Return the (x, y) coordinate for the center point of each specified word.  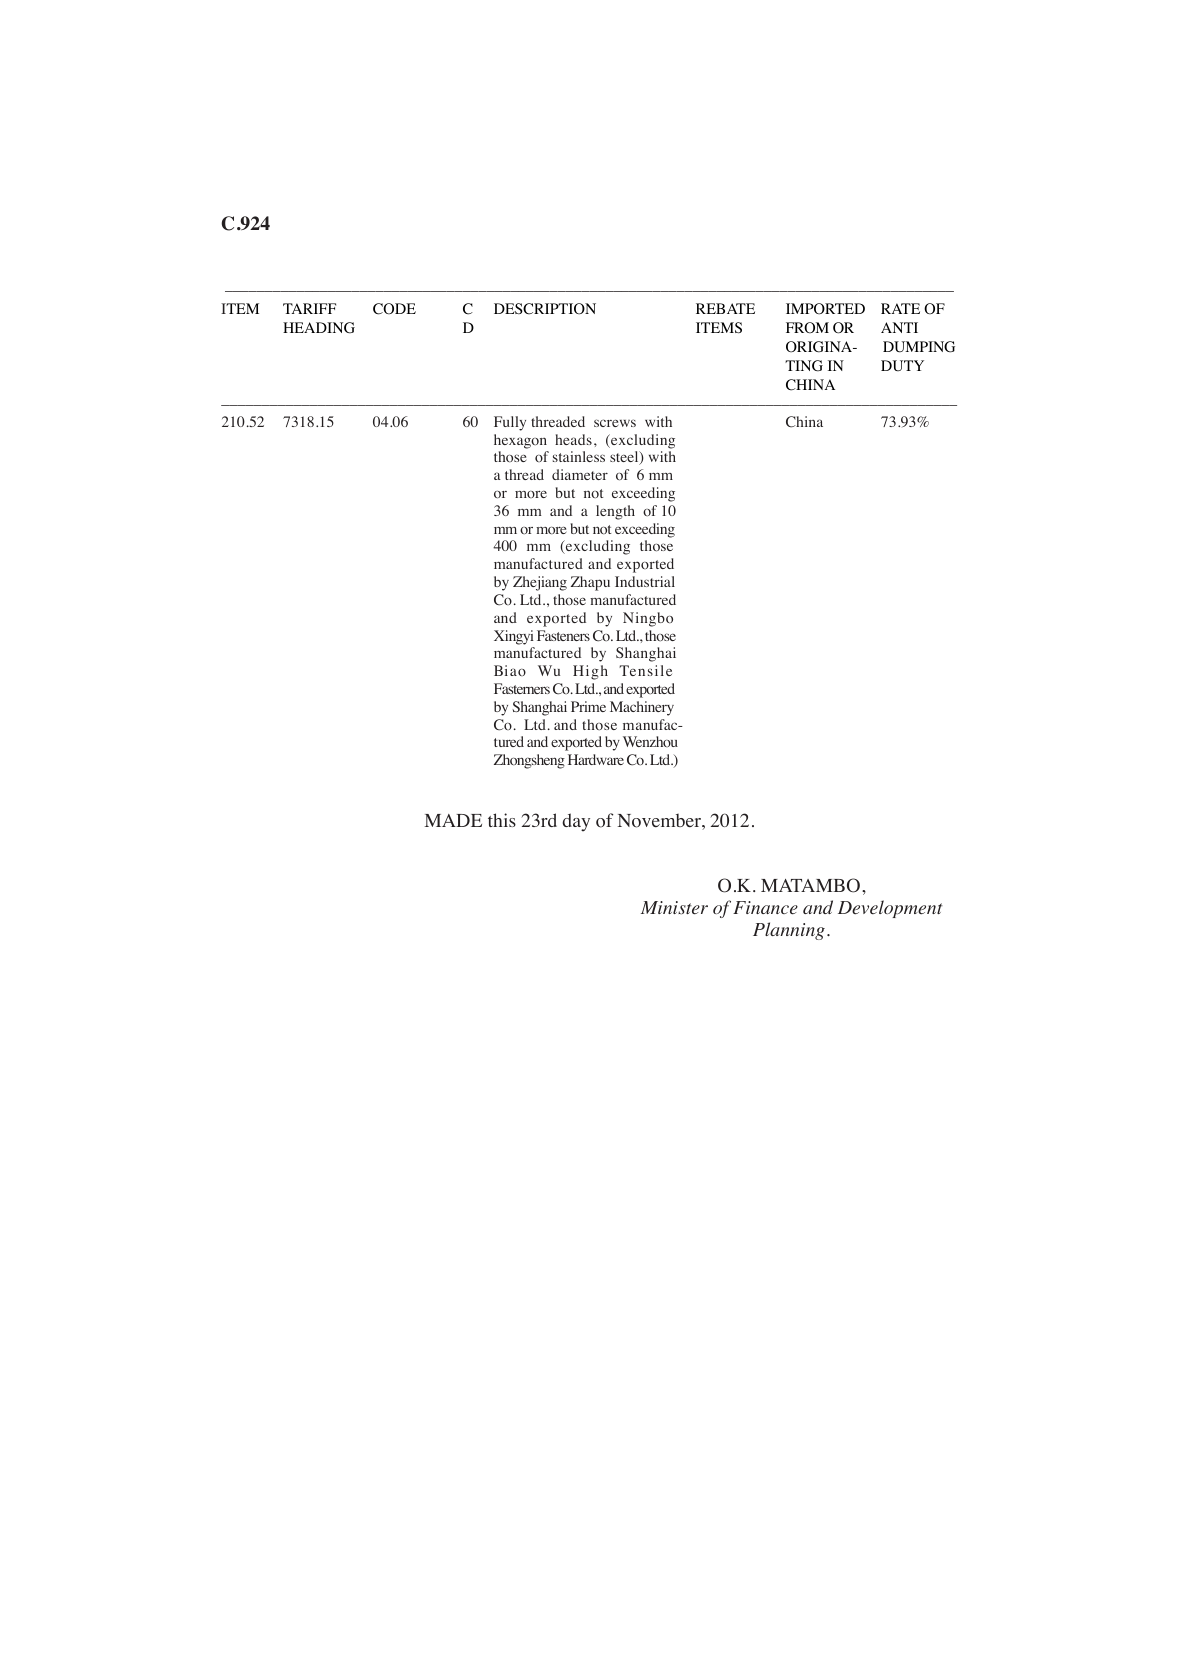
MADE (453, 820)
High (590, 672)
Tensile (645, 670)
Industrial (645, 581)
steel (625, 458)
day (576, 822)
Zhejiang (540, 583)
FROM (807, 328)
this (502, 820)
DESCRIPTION (545, 309)
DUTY (902, 366)
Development (890, 909)
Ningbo (648, 619)
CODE (394, 309)
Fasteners (563, 635)
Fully (510, 423)
